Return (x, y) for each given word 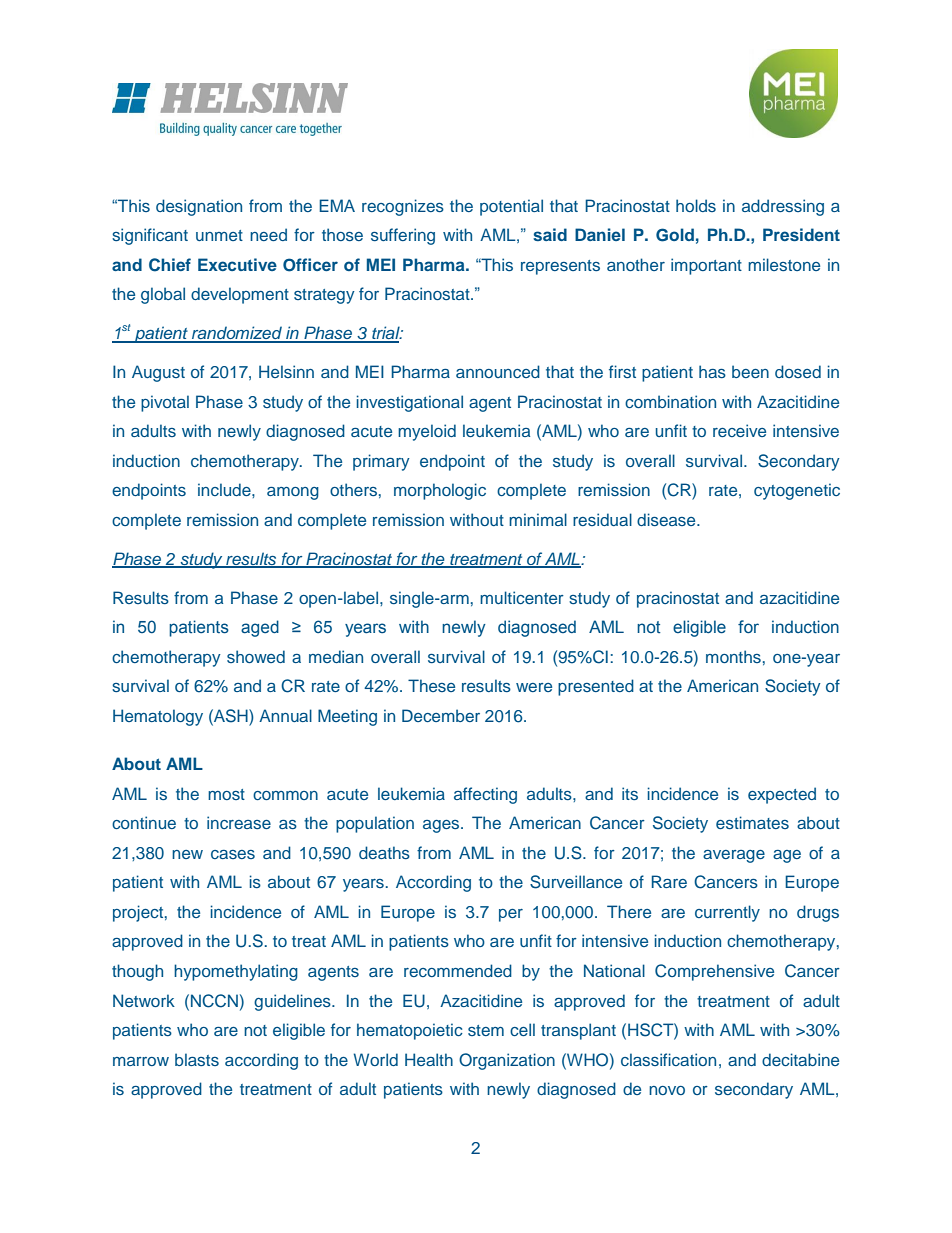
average (734, 856)
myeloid (427, 432)
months (733, 656)
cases (233, 854)
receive (739, 430)
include (225, 489)
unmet (219, 235)
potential (511, 207)
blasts (197, 1059)
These (431, 685)
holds (696, 205)
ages (442, 826)
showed (256, 656)
